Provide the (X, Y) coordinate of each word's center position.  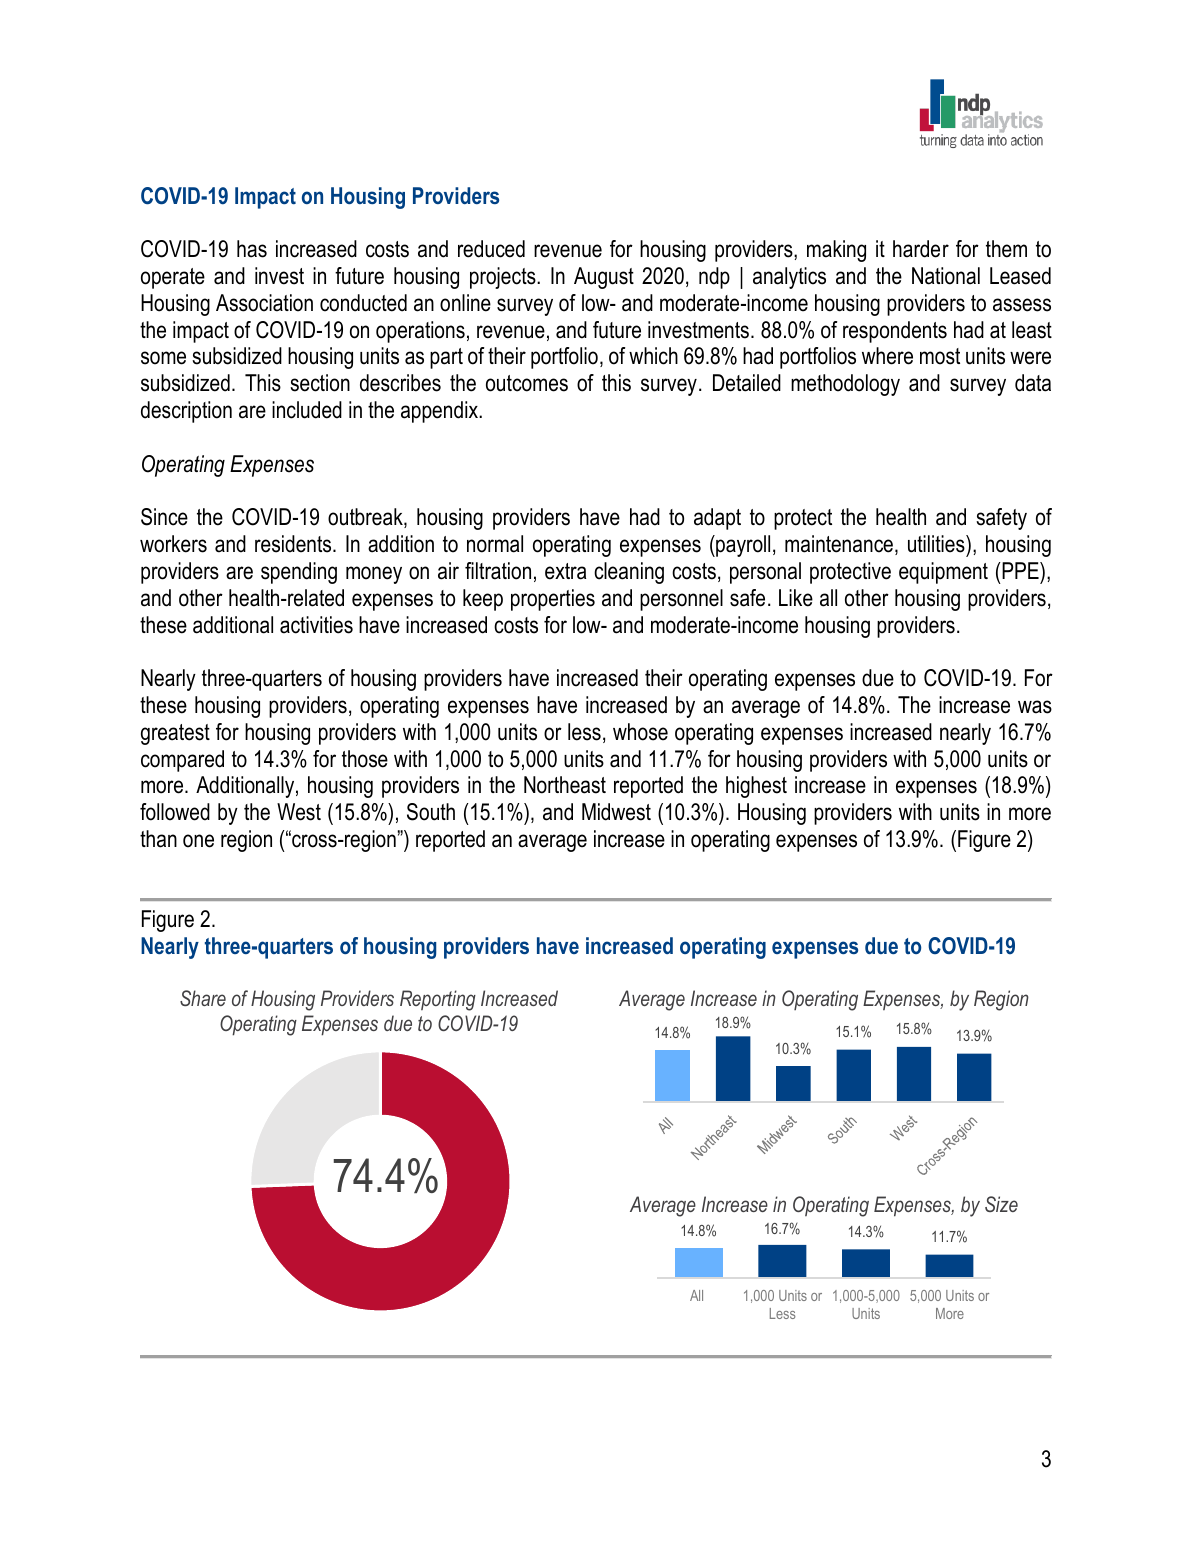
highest (756, 787)
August (604, 278)
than (158, 839)
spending (299, 573)
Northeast (565, 785)
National (946, 276)
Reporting (438, 1000)
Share (203, 998)
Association (264, 303)
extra (565, 571)
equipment (943, 573)
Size (1001, 1204)
